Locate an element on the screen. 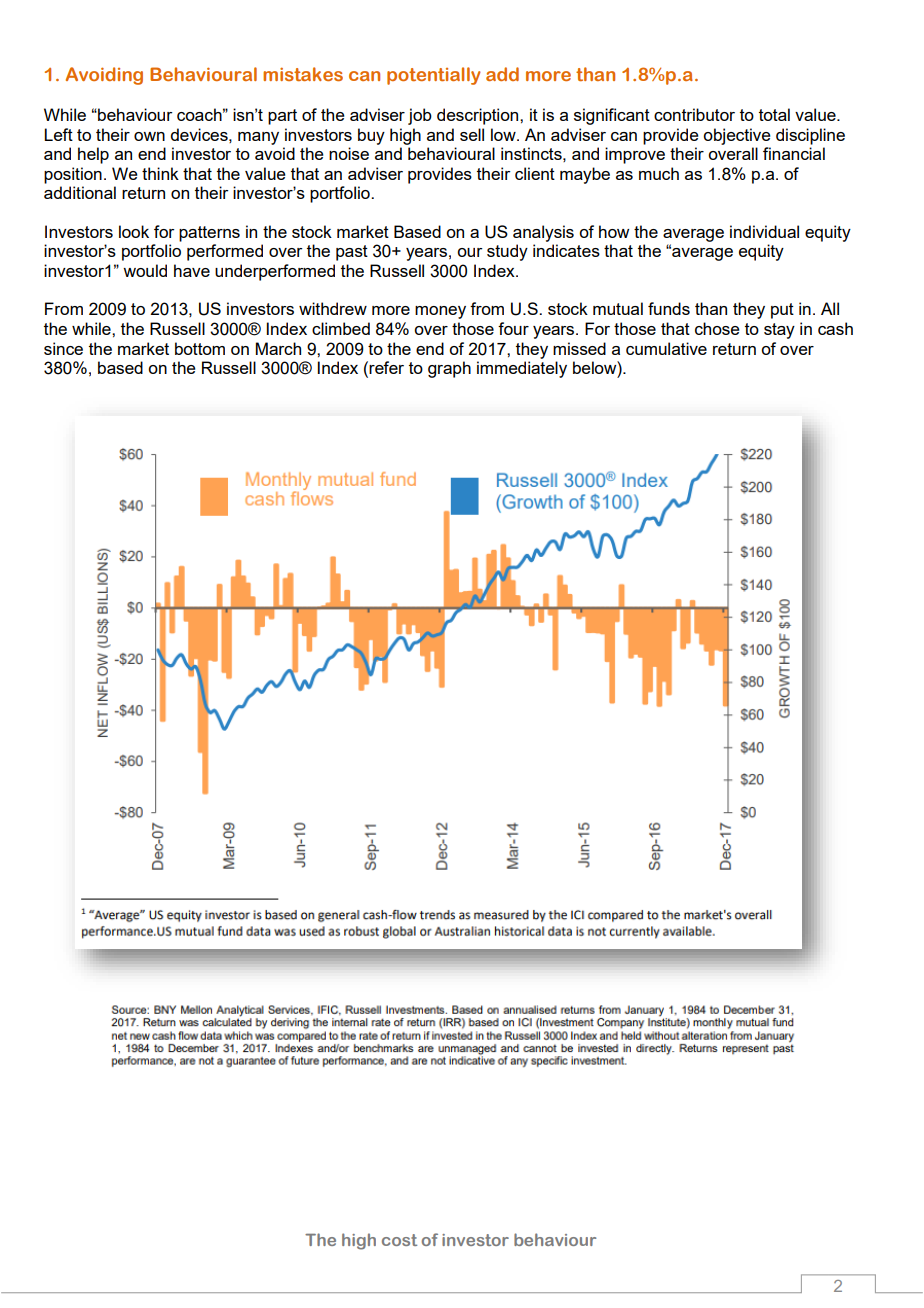 The height and width of the screenshot is (1308, 924). cumulative is located at coordinates (666, 348).
